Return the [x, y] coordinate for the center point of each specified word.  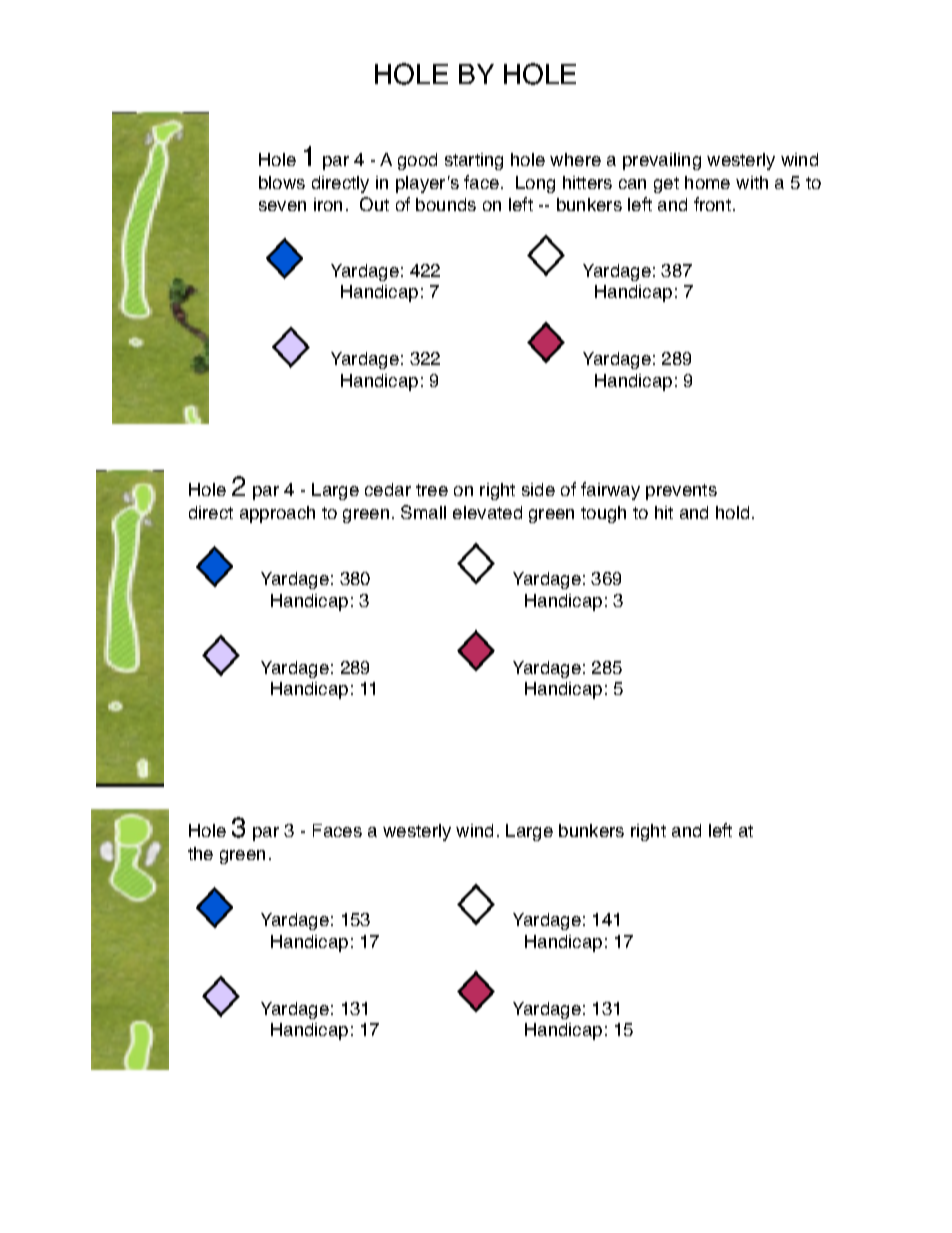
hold [732, 512]
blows [282, 182]
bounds [446, 204]
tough [603, 514]
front [712, 204]
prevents [681, 492]
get [666, 185]
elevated [487, 512]
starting [474, 161]
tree [432, 490]
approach [277, 514]
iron [328, 204]
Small [423, 512]
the [200, 853]
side [538, 489]
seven [282, 206]
